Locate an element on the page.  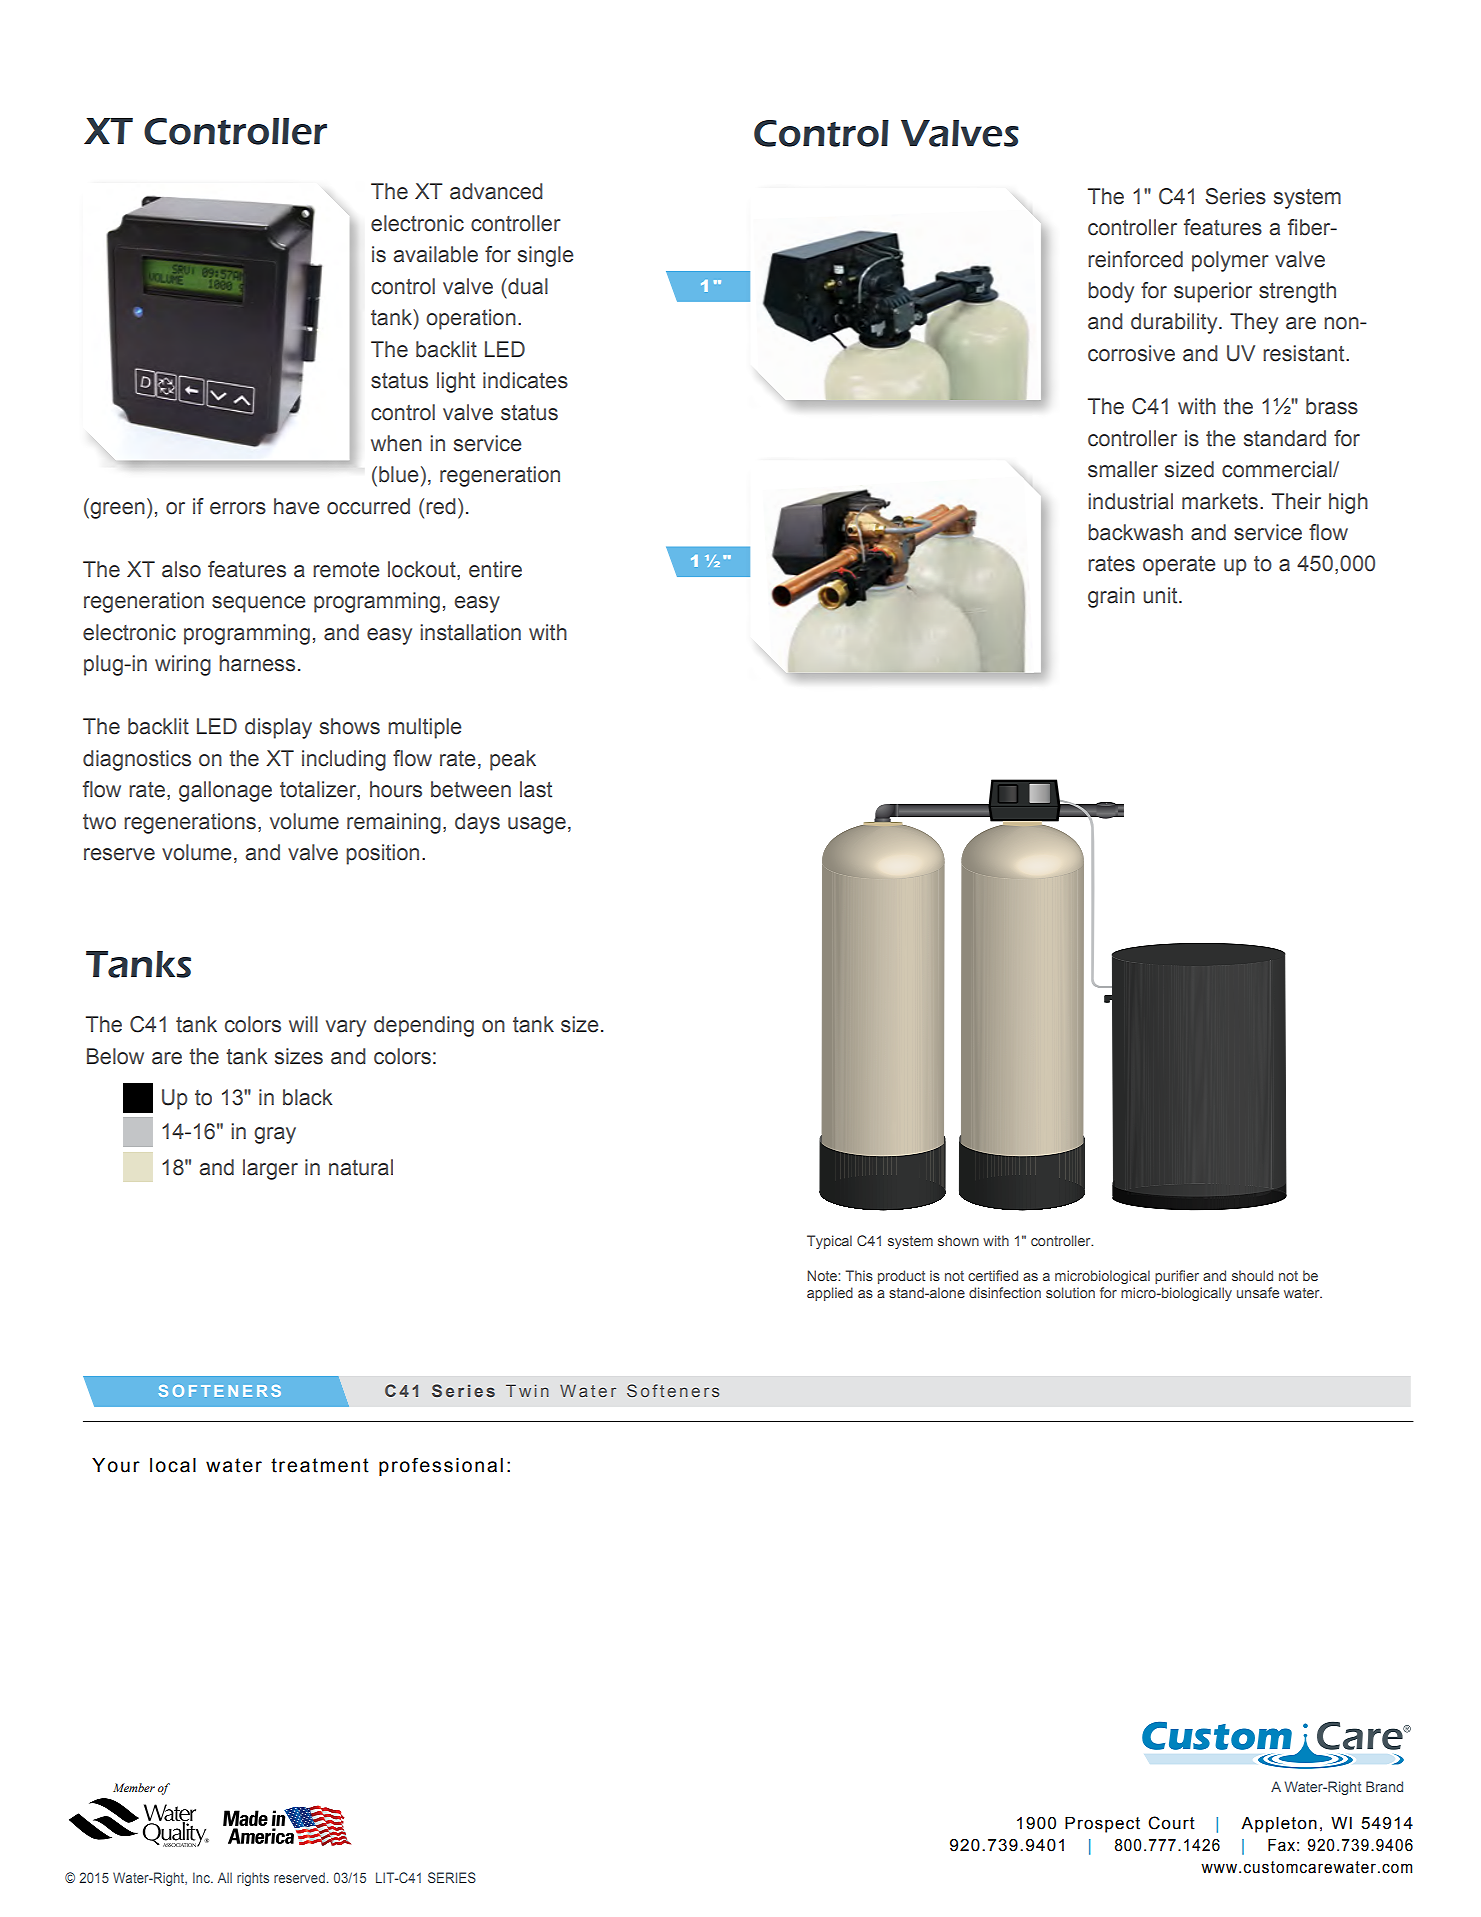
will is located at coordinates (303, 1024).
